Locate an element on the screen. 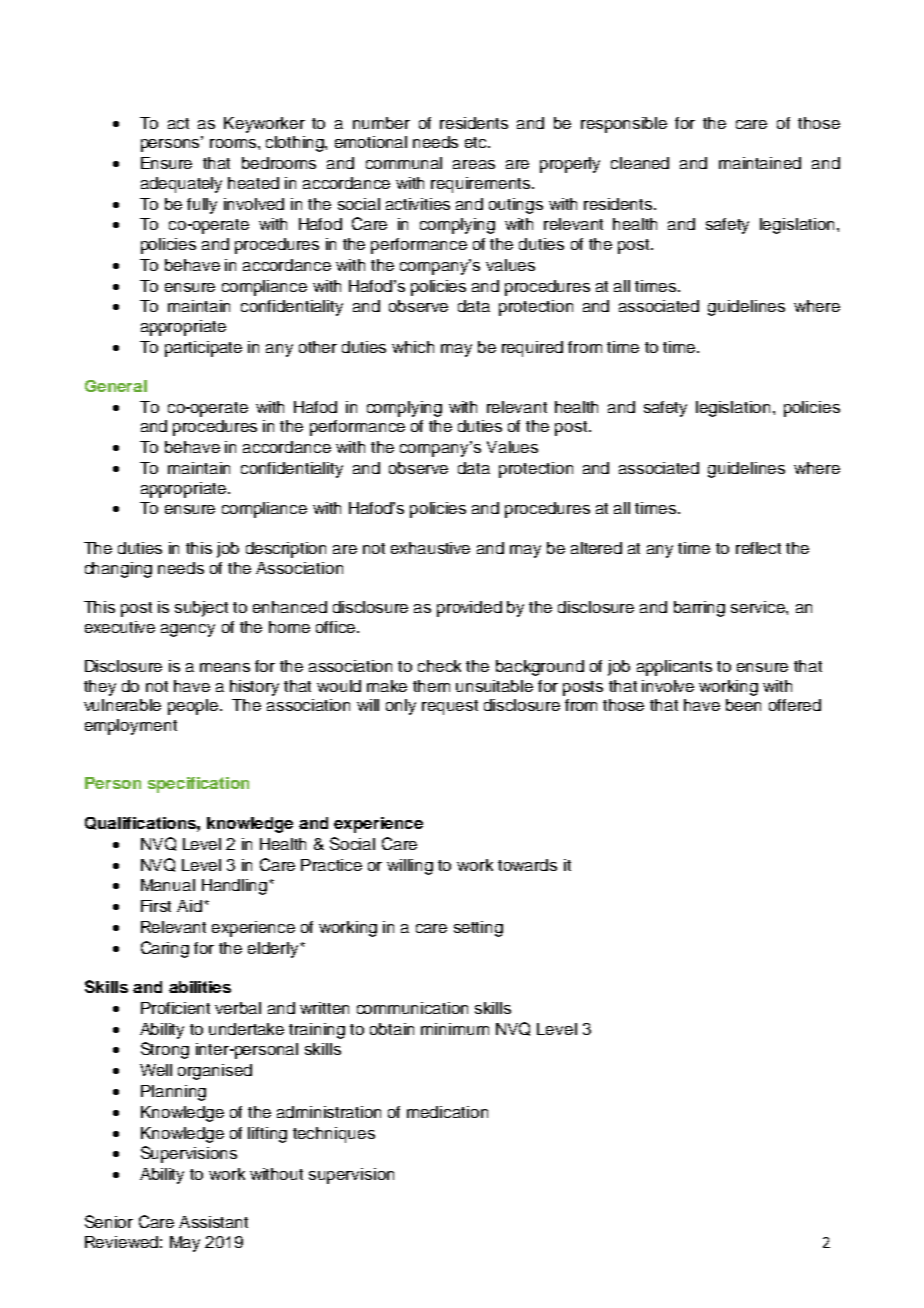  adequately is located at coordinates (181, 185).
